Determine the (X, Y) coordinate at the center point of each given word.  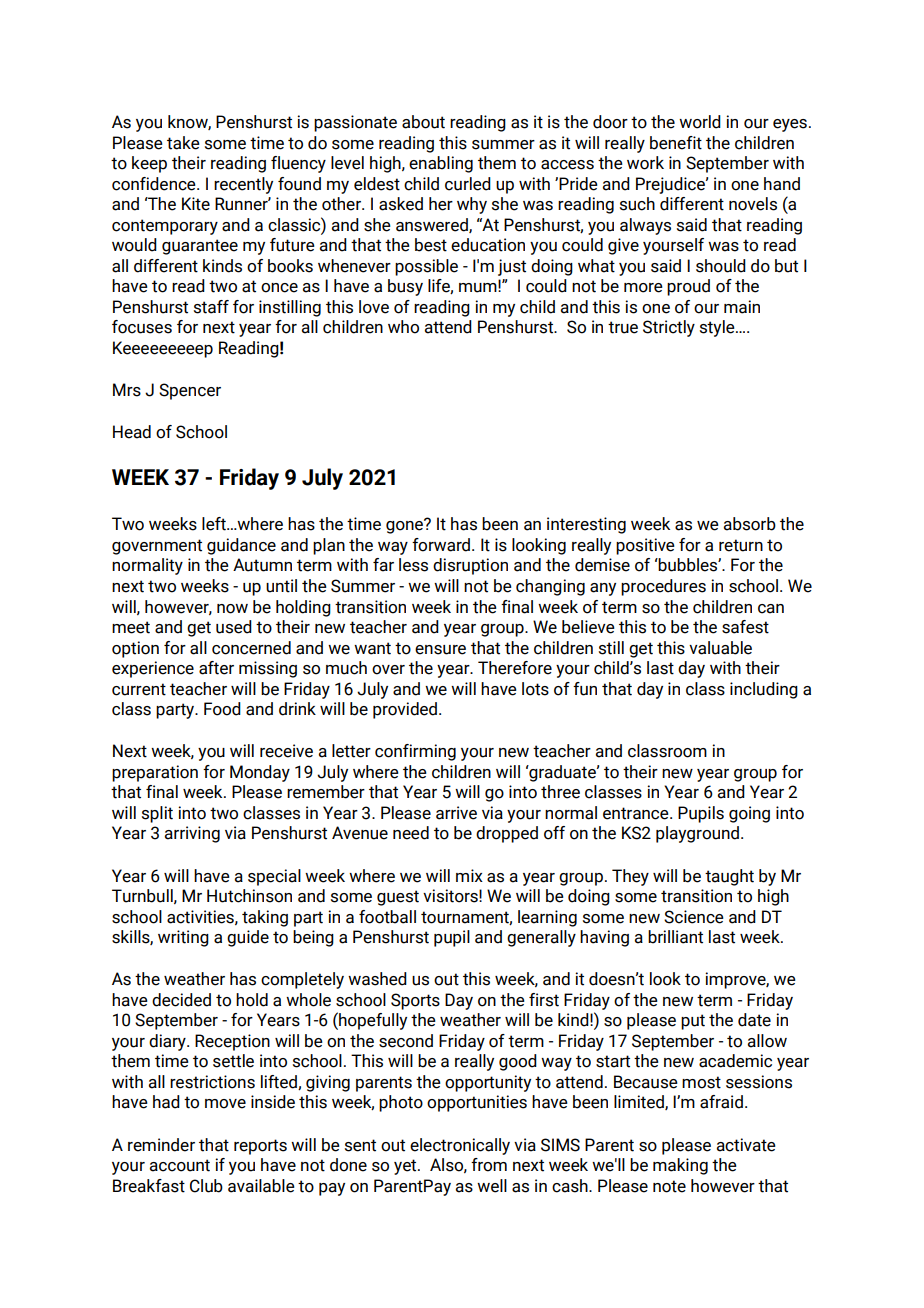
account (180, 1165)
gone (405, 526)
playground (697, 834)
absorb (750, 524)
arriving (192, 834)
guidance (241, 546)
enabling (441, 164)
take (183, 143)
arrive (456, 813)
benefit (676, 143)
